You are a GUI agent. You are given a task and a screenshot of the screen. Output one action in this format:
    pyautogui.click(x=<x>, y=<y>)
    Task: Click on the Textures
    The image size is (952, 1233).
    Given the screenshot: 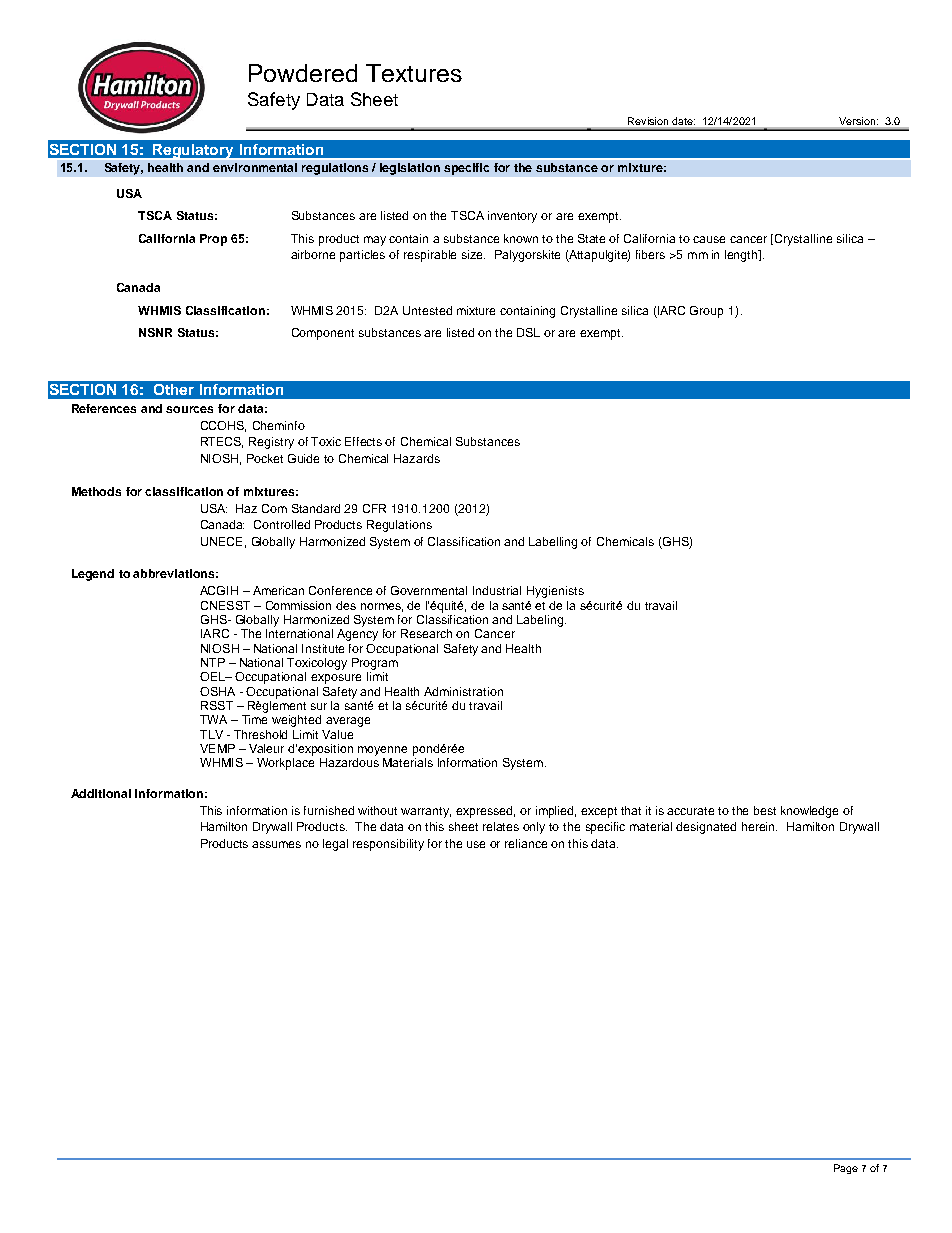 What is the action you would take?
    pyautogui.click(x=414, y=73)
